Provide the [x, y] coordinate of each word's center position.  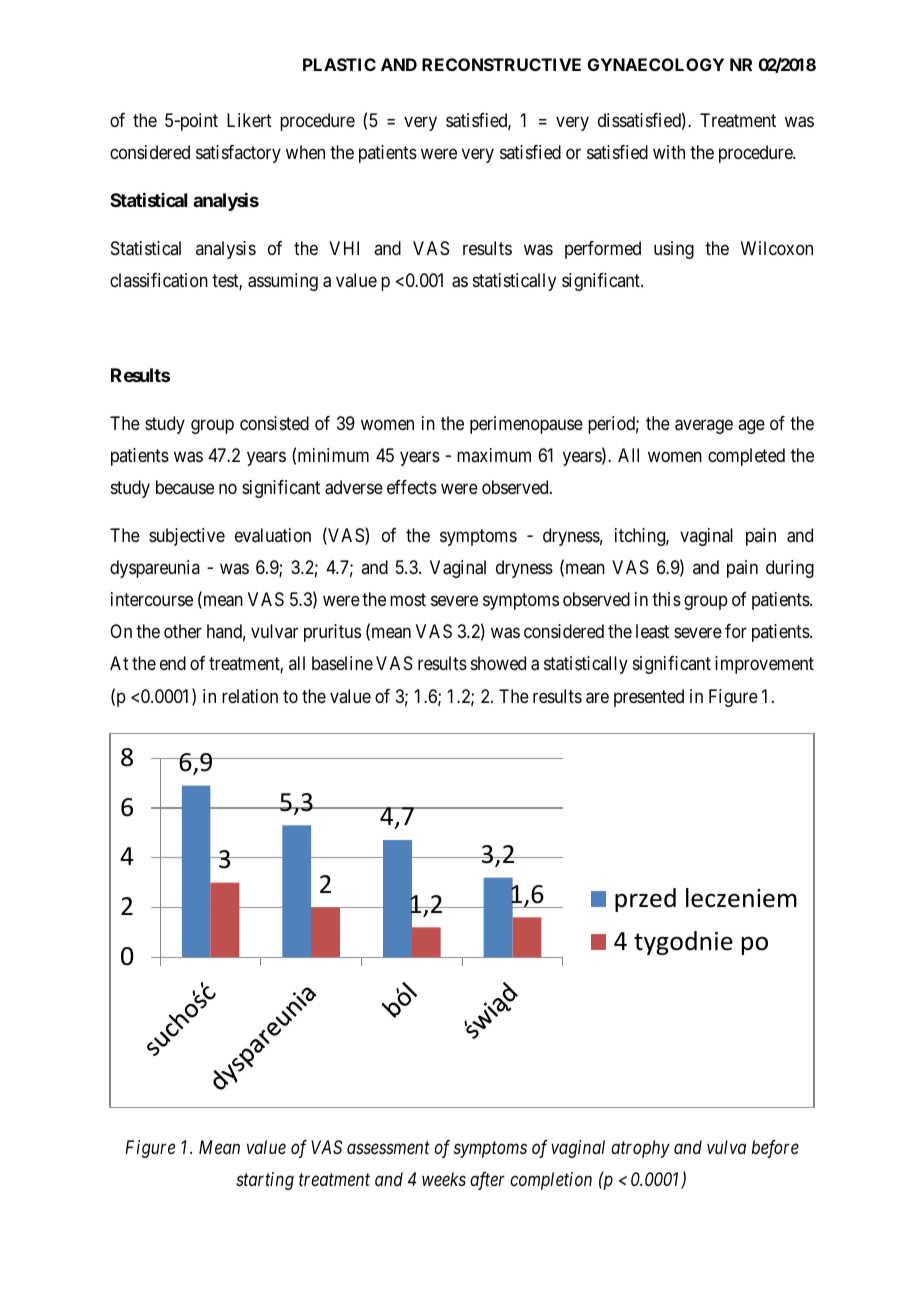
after [487, 1181]
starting [265, 1181]
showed [498, 663]
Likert [249, 120]
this [666, 599]
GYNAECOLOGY [656, 64]
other [183, 631]
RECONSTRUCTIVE [501, 64]
